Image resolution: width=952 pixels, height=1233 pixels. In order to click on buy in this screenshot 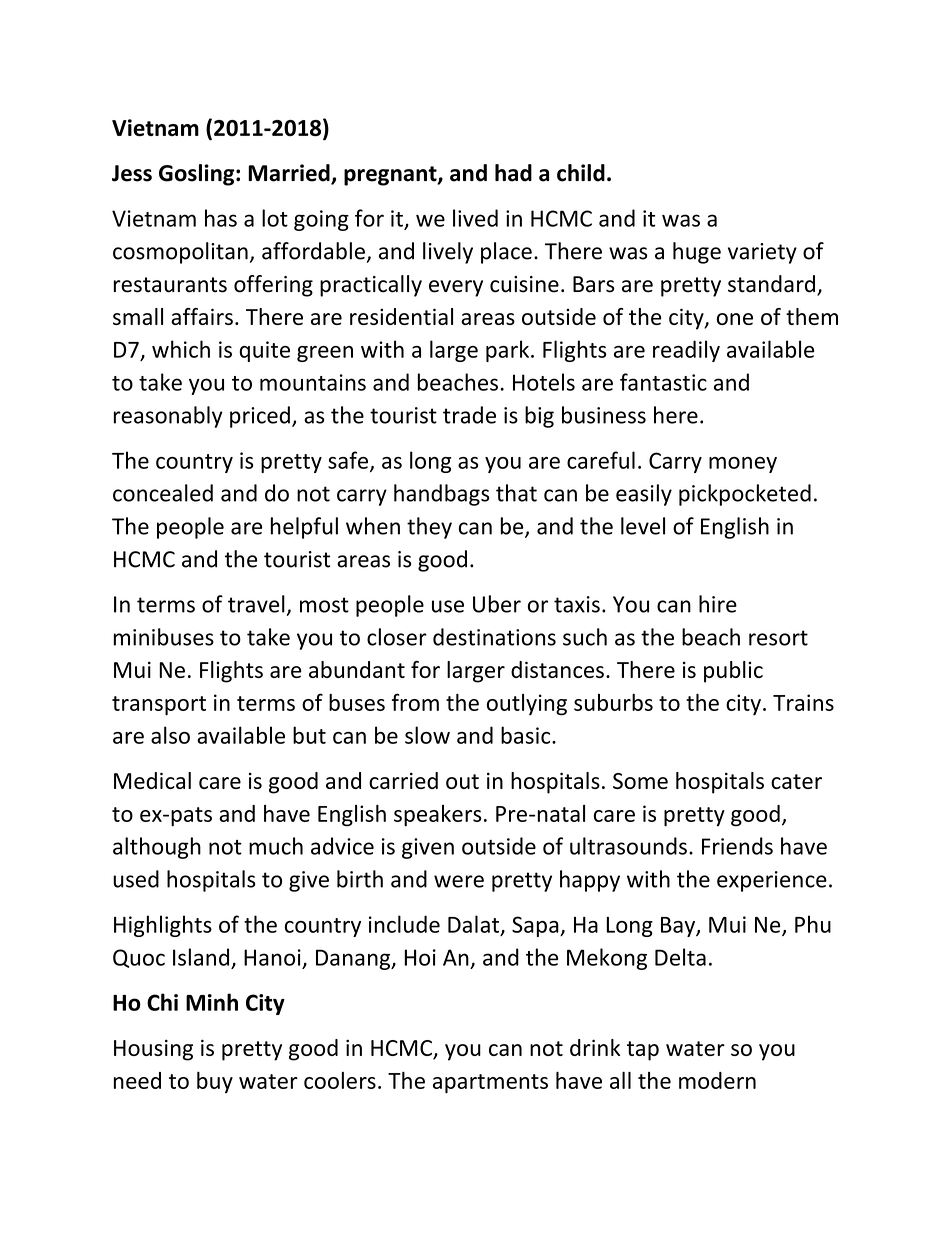, I will do `click(215, 1082)`.
